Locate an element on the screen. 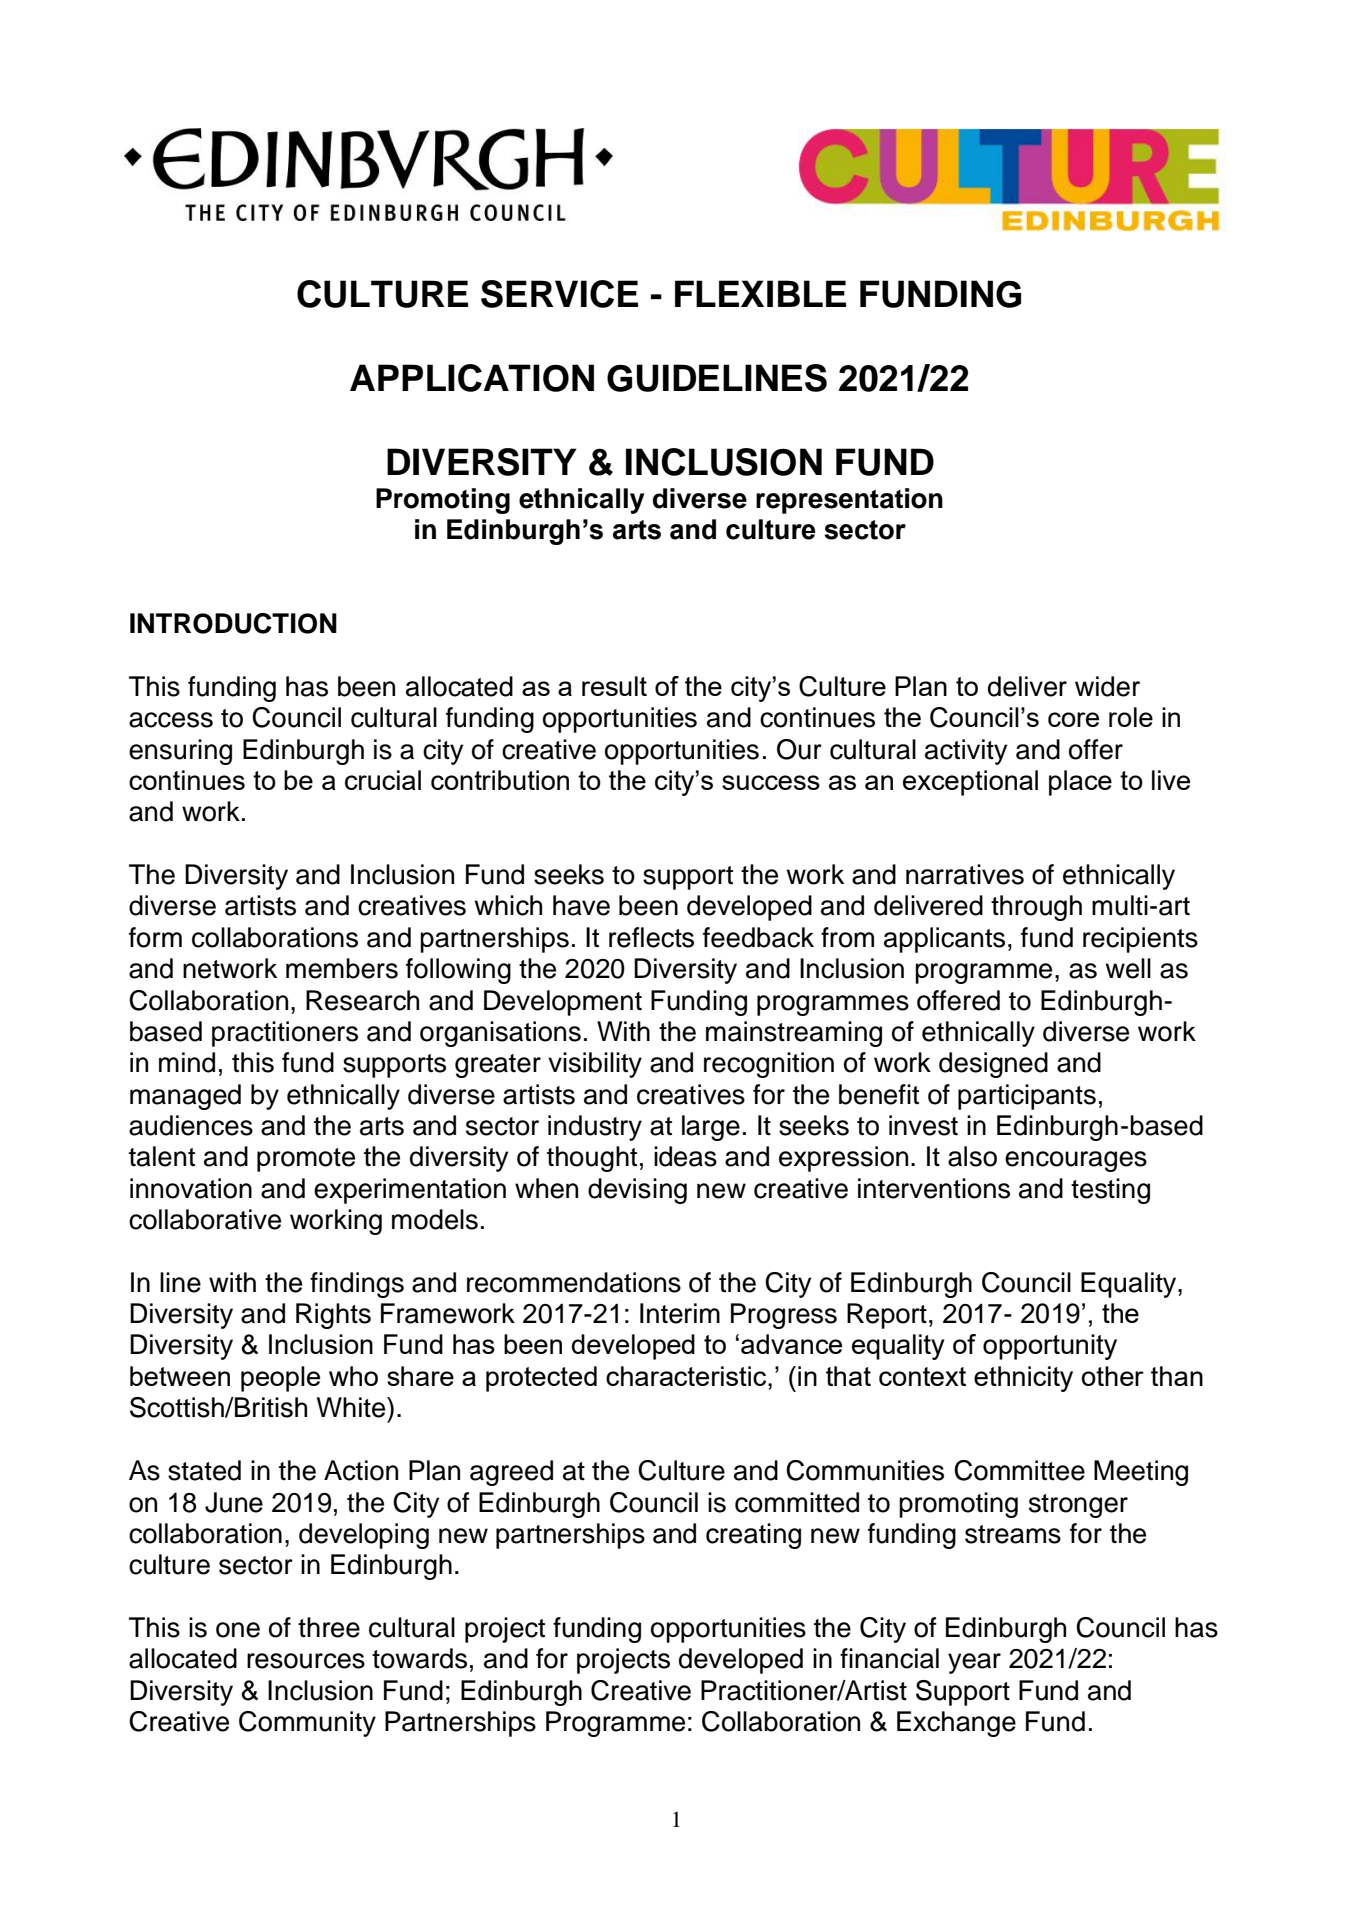 This screenshot has height=1913, width=1352. APPLICATION is located at coordinates (472, 378).
